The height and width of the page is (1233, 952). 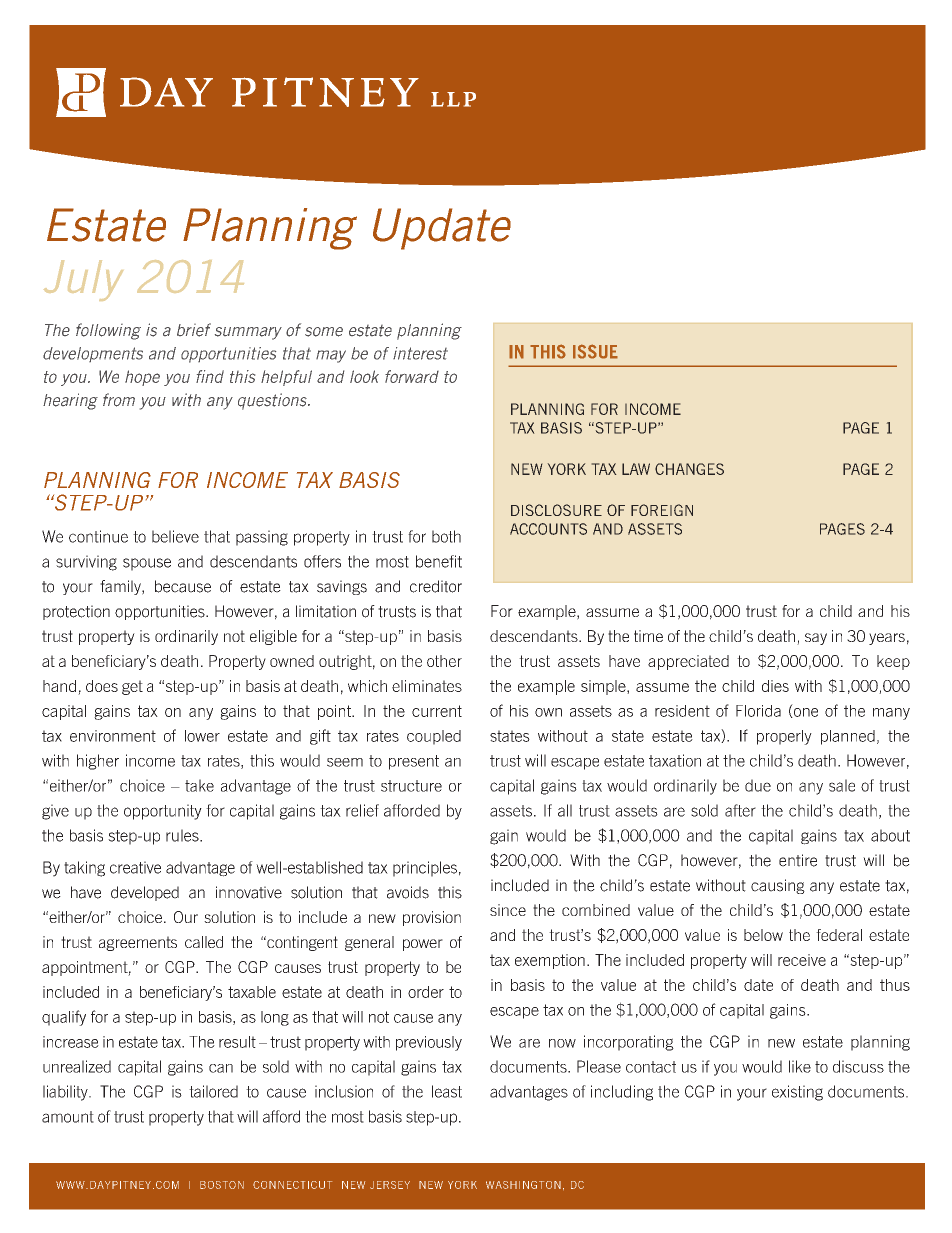 I want to click on say, so click(x=816, y=639).
